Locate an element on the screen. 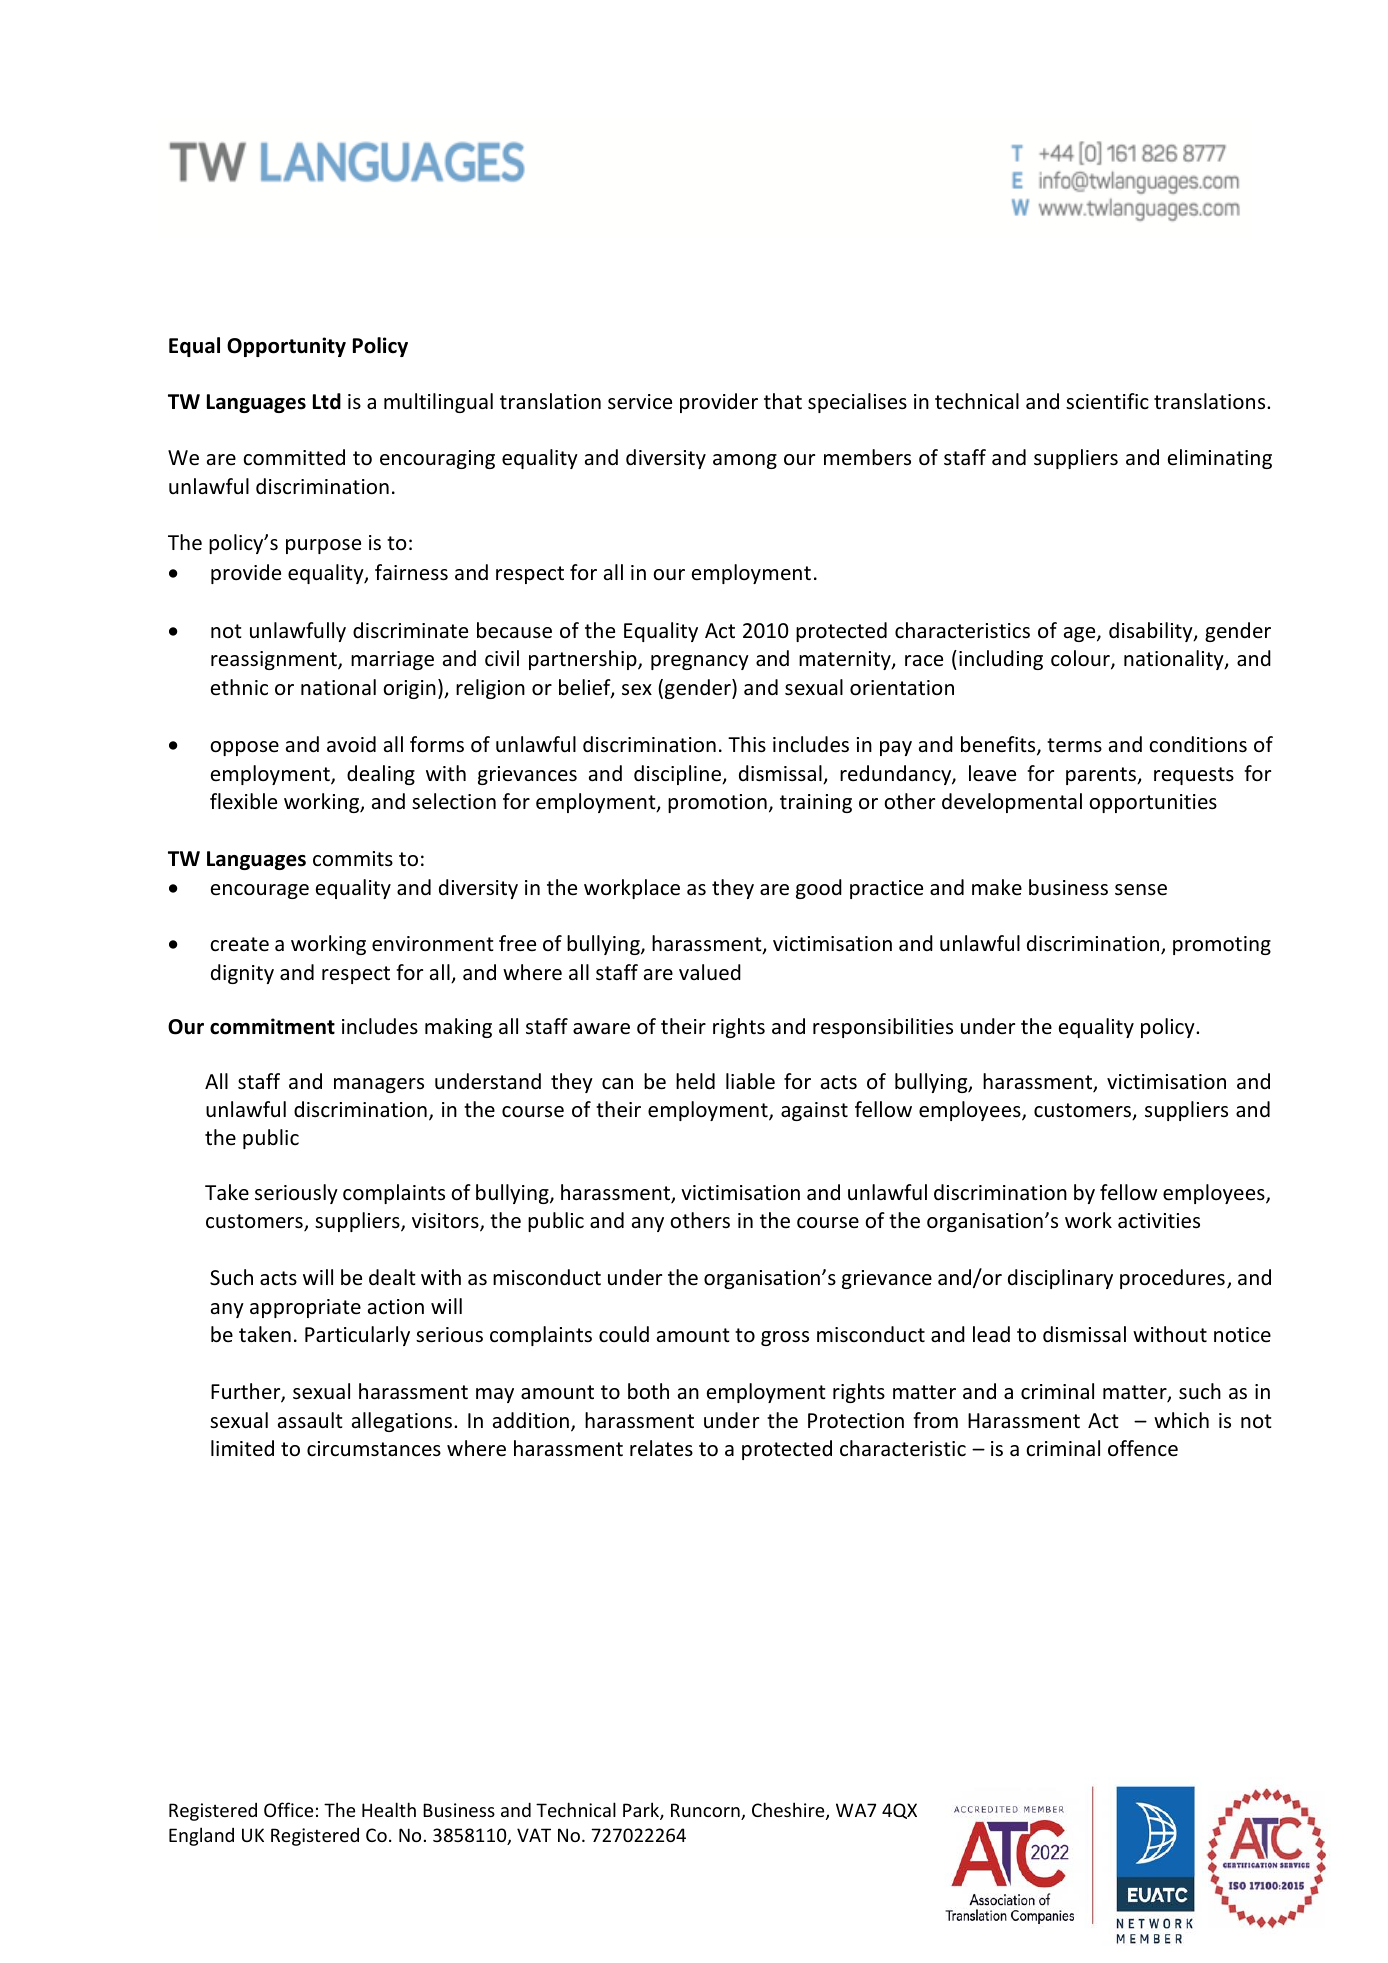 Image resolution: width=1388 pixels, height=1963 pixels. pregnancy is located at coordinates (700, 662).
